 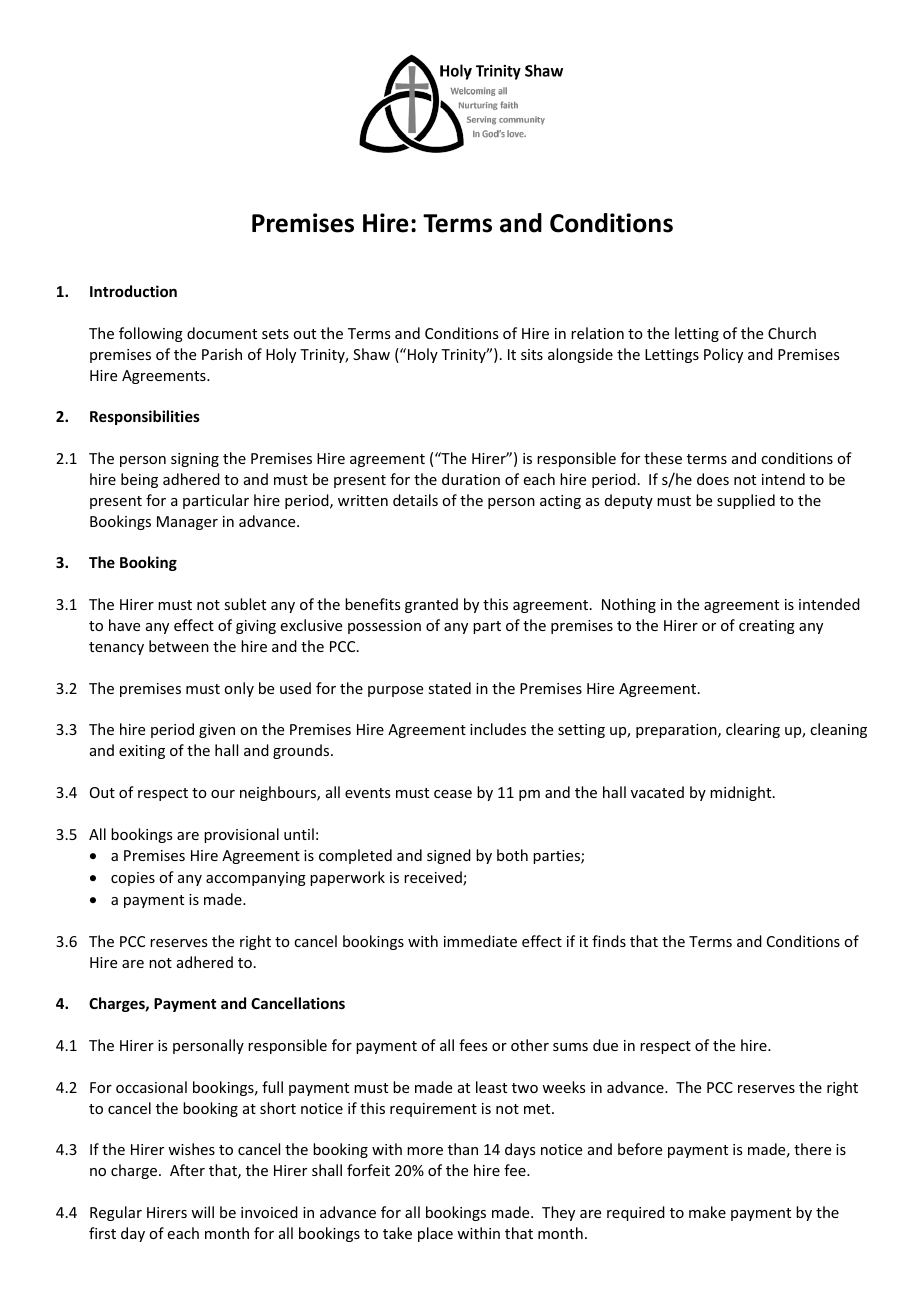 What do you see at coordinates (222, 333) in the screenshot?
I see `document` at bounding box center [222, 333].
